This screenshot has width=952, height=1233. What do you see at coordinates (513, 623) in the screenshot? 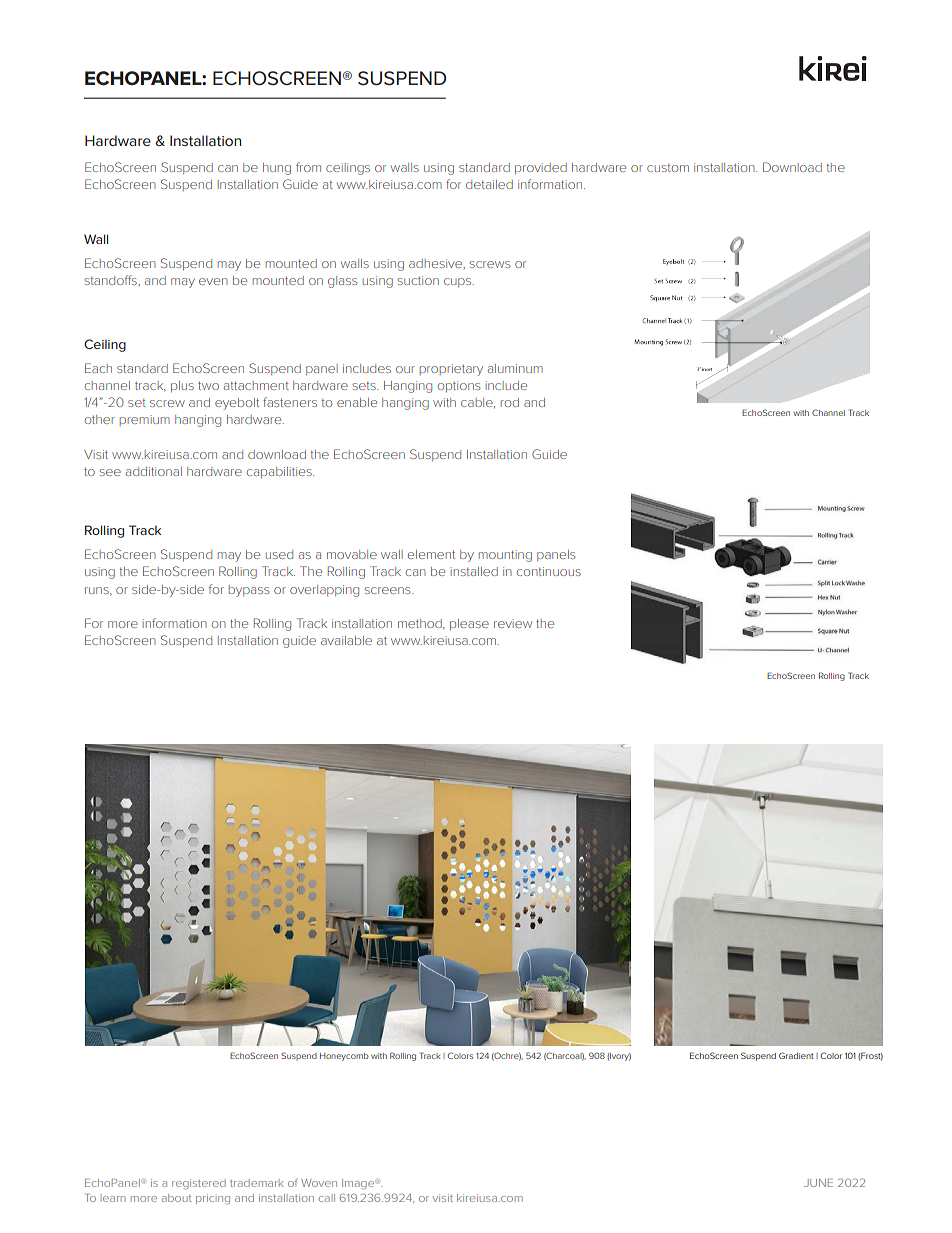
I see `review` at bounding box center [513, 623].
